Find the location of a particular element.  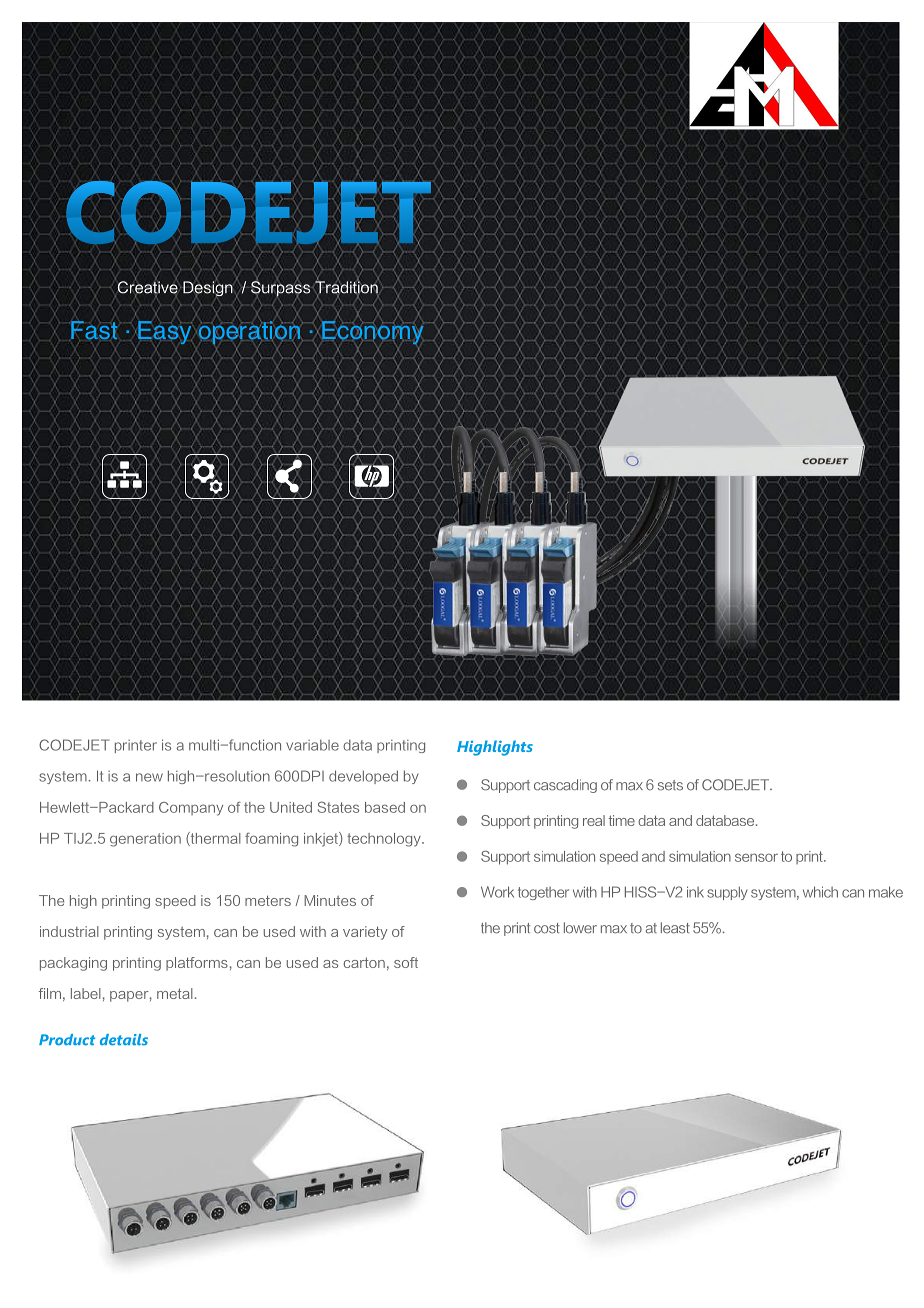

Economy is located at coordinates (373, 333).
